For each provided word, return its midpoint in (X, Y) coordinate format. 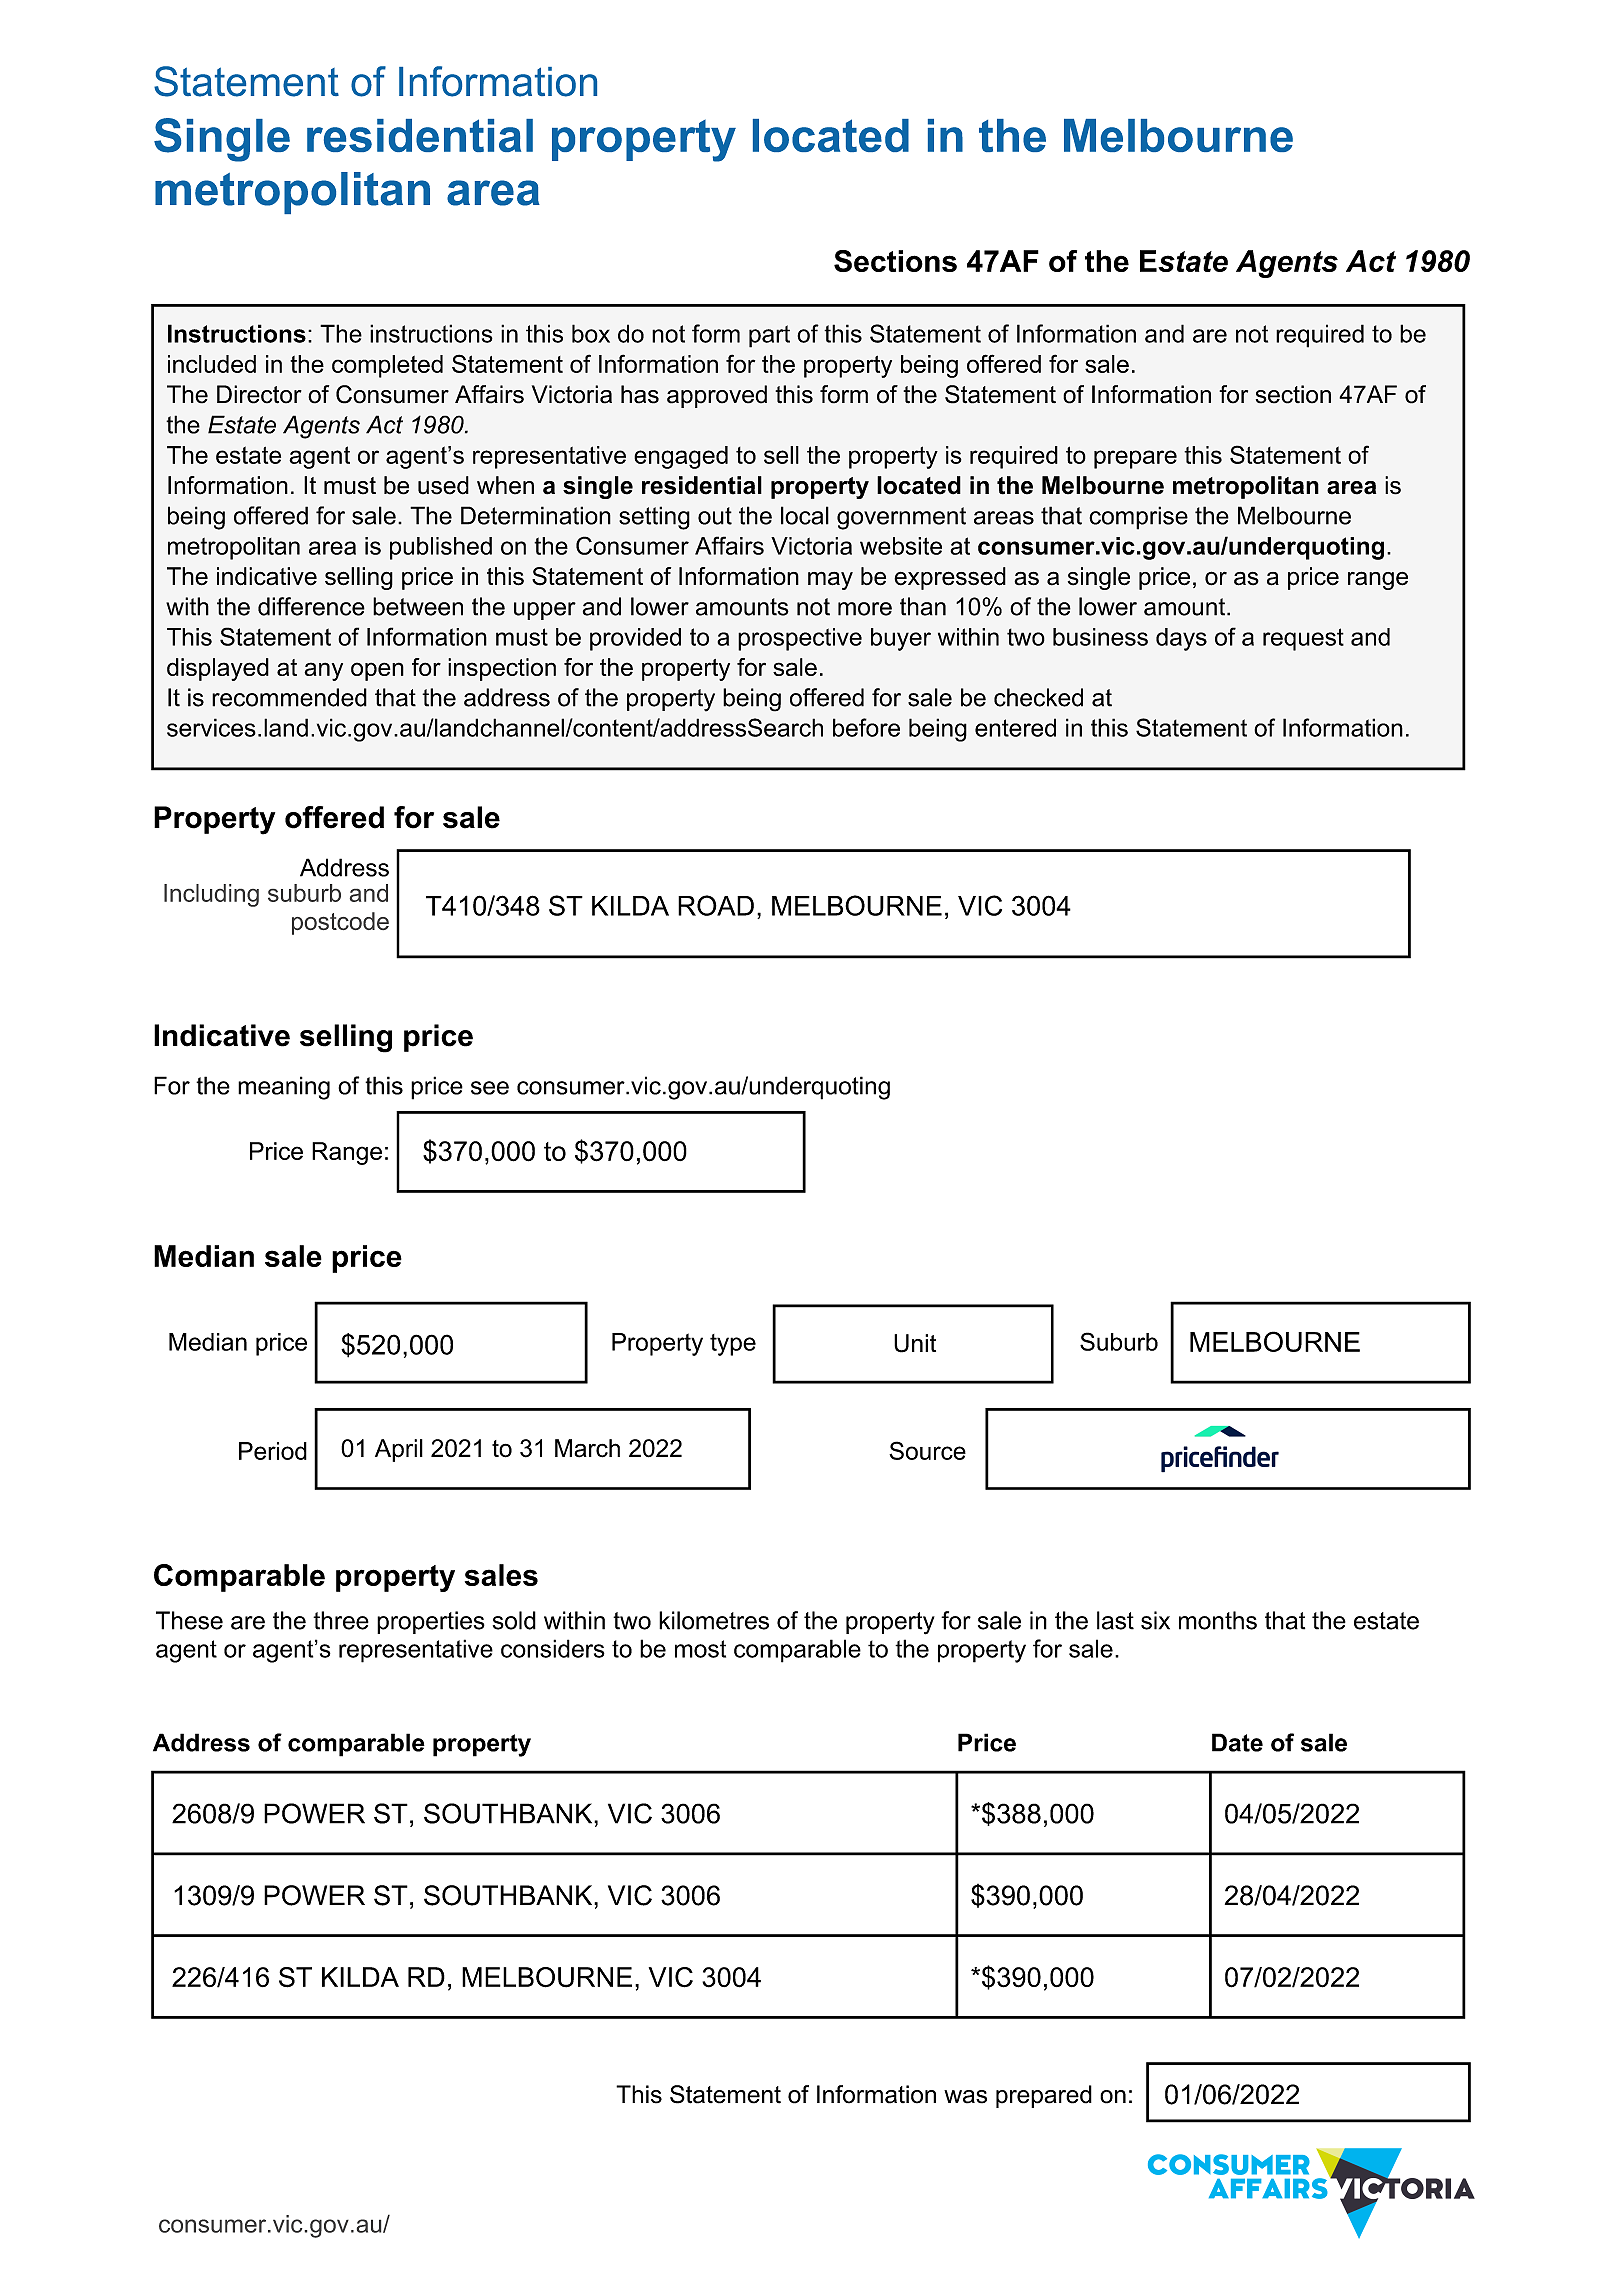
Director (259, 394)
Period (273, 1451)
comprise (1138, 518)
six (1155, 1620)
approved (717, 396)
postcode (340, 923)
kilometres (714, 1620)
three (341, 1620)
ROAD (716, 905)
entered (1015, 727)
